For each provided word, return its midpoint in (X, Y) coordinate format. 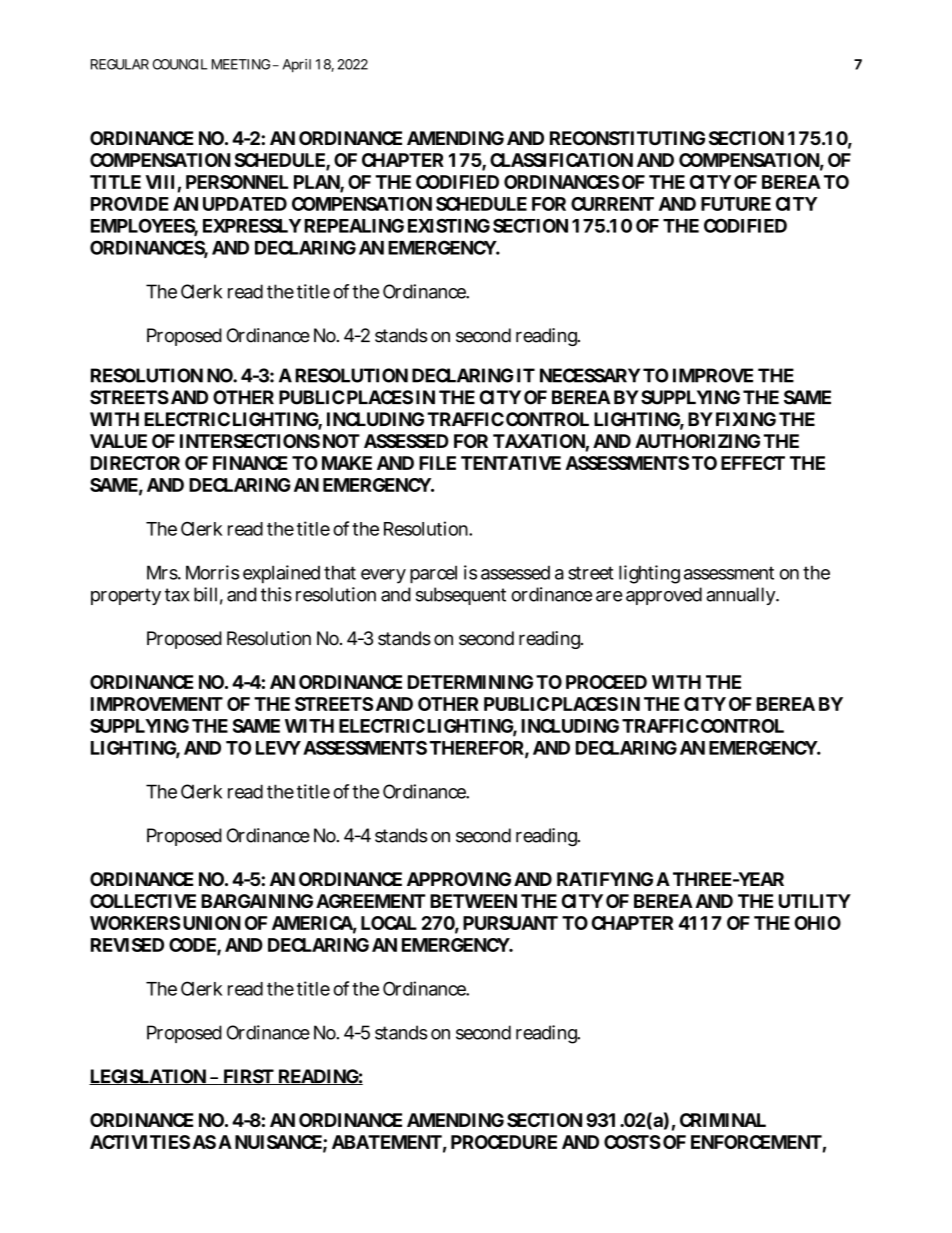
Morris (212, 572)
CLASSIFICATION (561, 160)
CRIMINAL (723, 1120)
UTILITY (815, 901)
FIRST (248, 1077)
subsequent (461, 596)
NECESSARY (590, 375)
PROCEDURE (504, 1142)
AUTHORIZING (697, 441)
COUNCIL (180, 64)
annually (741, 596)
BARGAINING (257, 901)
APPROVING (459, 879)
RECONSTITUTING (627, 138)
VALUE (118, 441)
